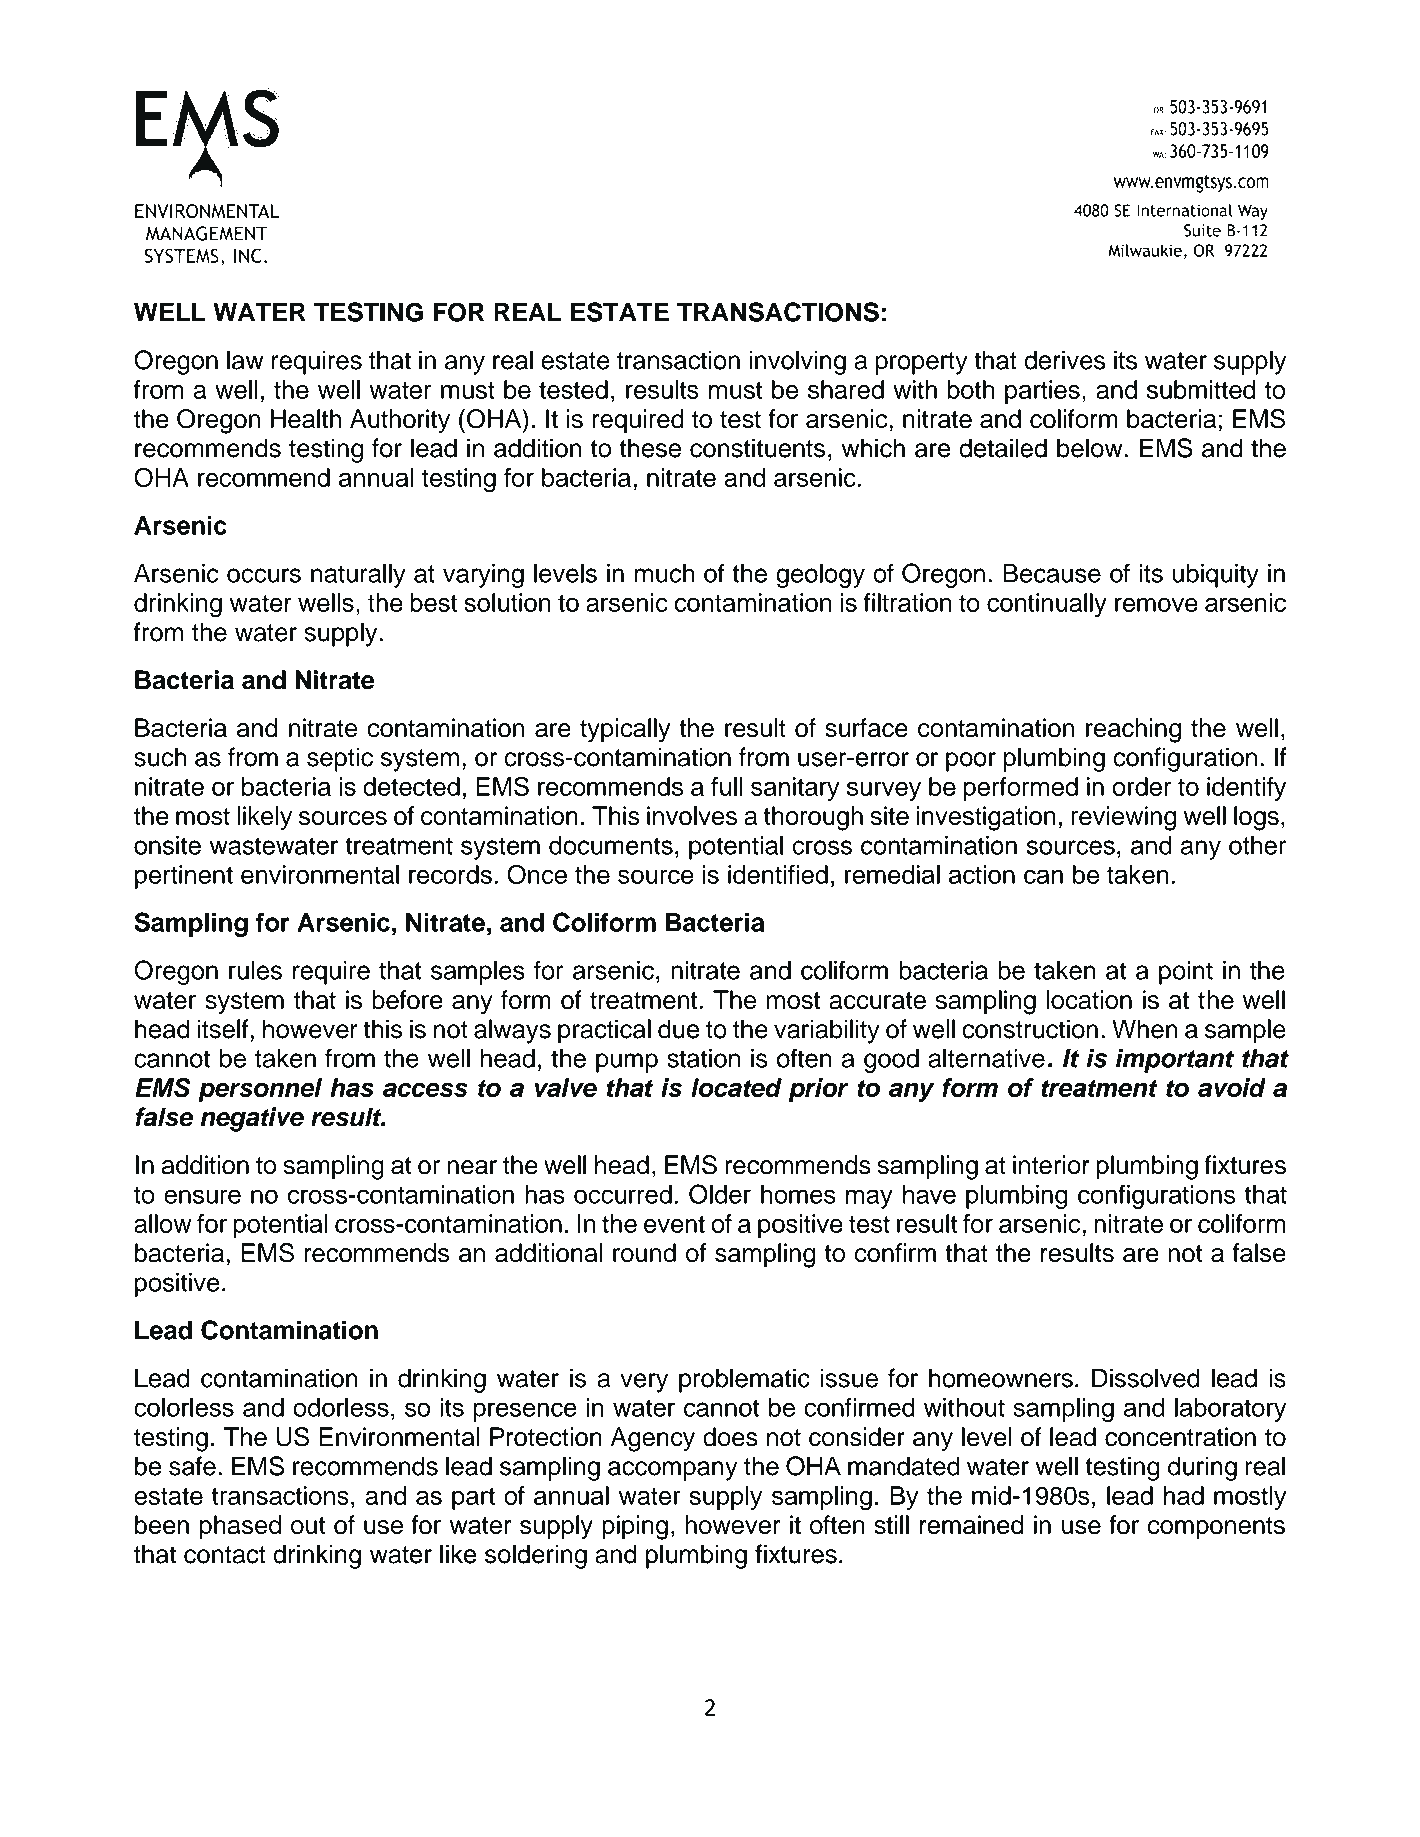 Image resolution: width=1420 pixels, height=1837 pixels. Describe the element at coordinates (306, 419) in the screenshot. I see `Health` at that location.
